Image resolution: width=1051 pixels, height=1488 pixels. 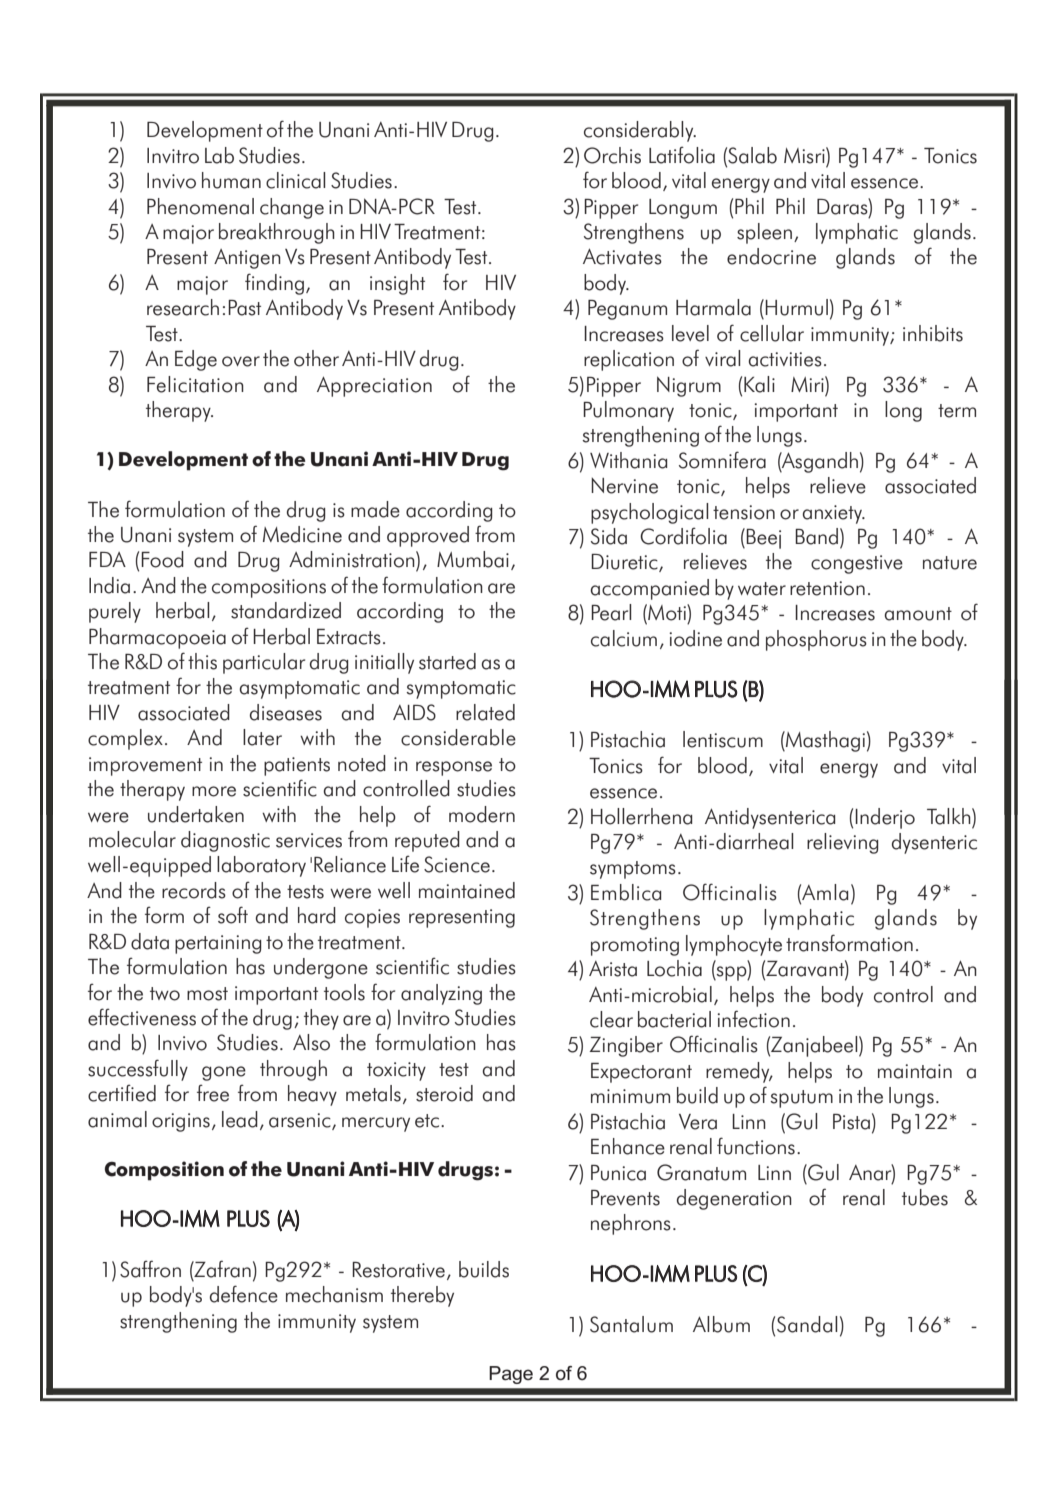 What do you see at coordinates (764, 233) in the page?
I see `spleen` at bounding box center [764, 233].
